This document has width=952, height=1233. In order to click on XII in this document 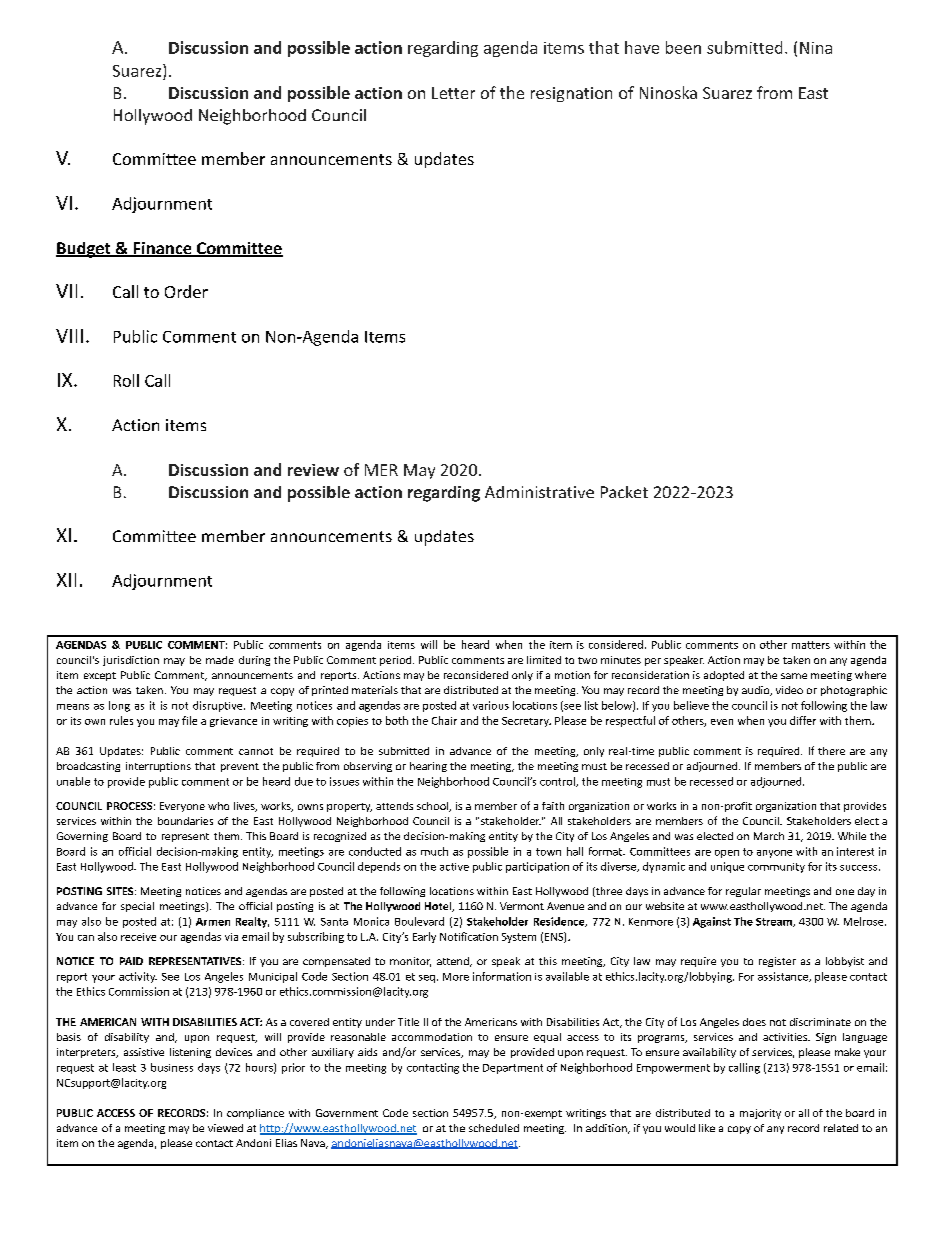, I will do `click(66, 580)`.
